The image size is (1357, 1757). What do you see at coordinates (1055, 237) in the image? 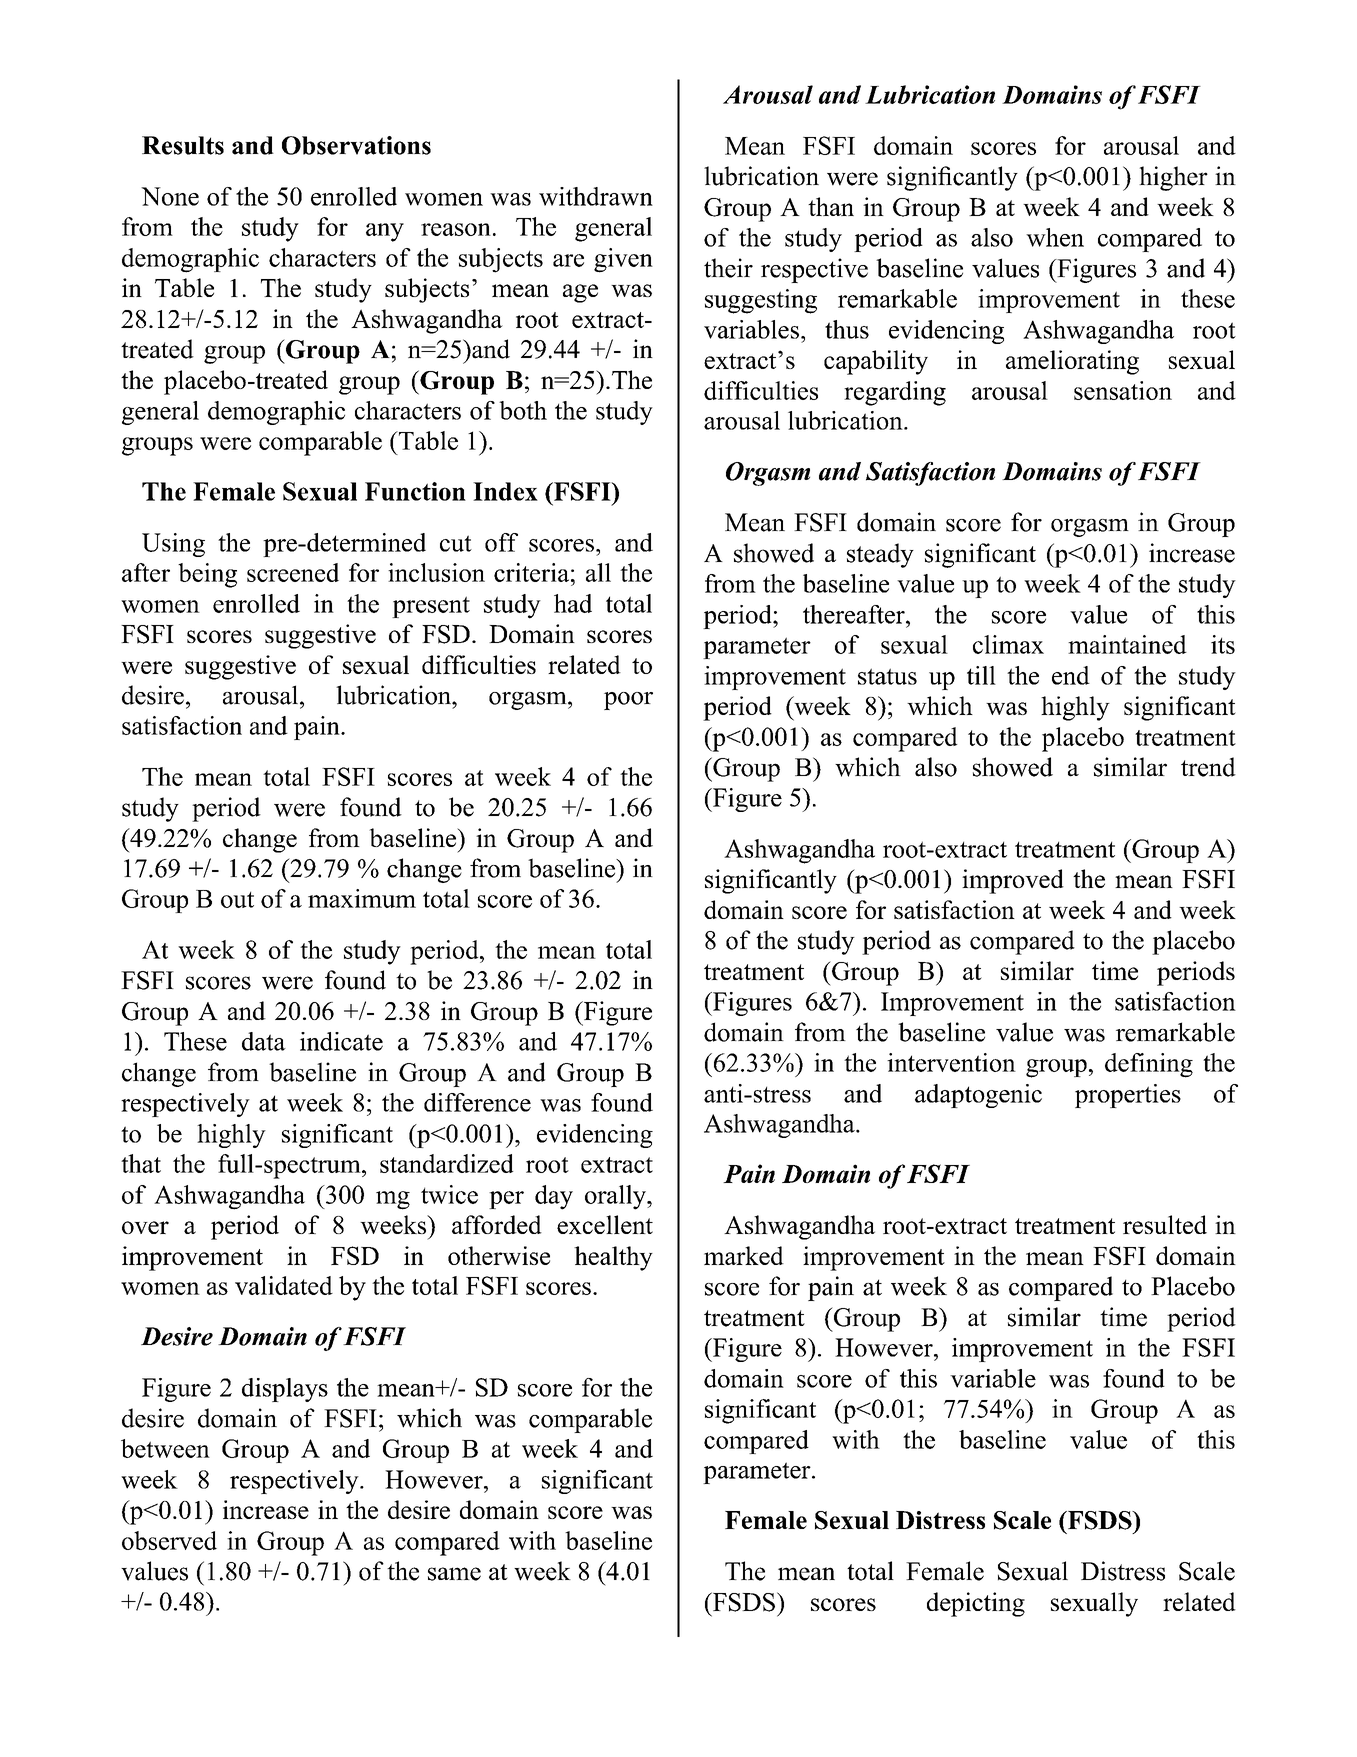
I see `when` at bounding box center [1055, 237].
